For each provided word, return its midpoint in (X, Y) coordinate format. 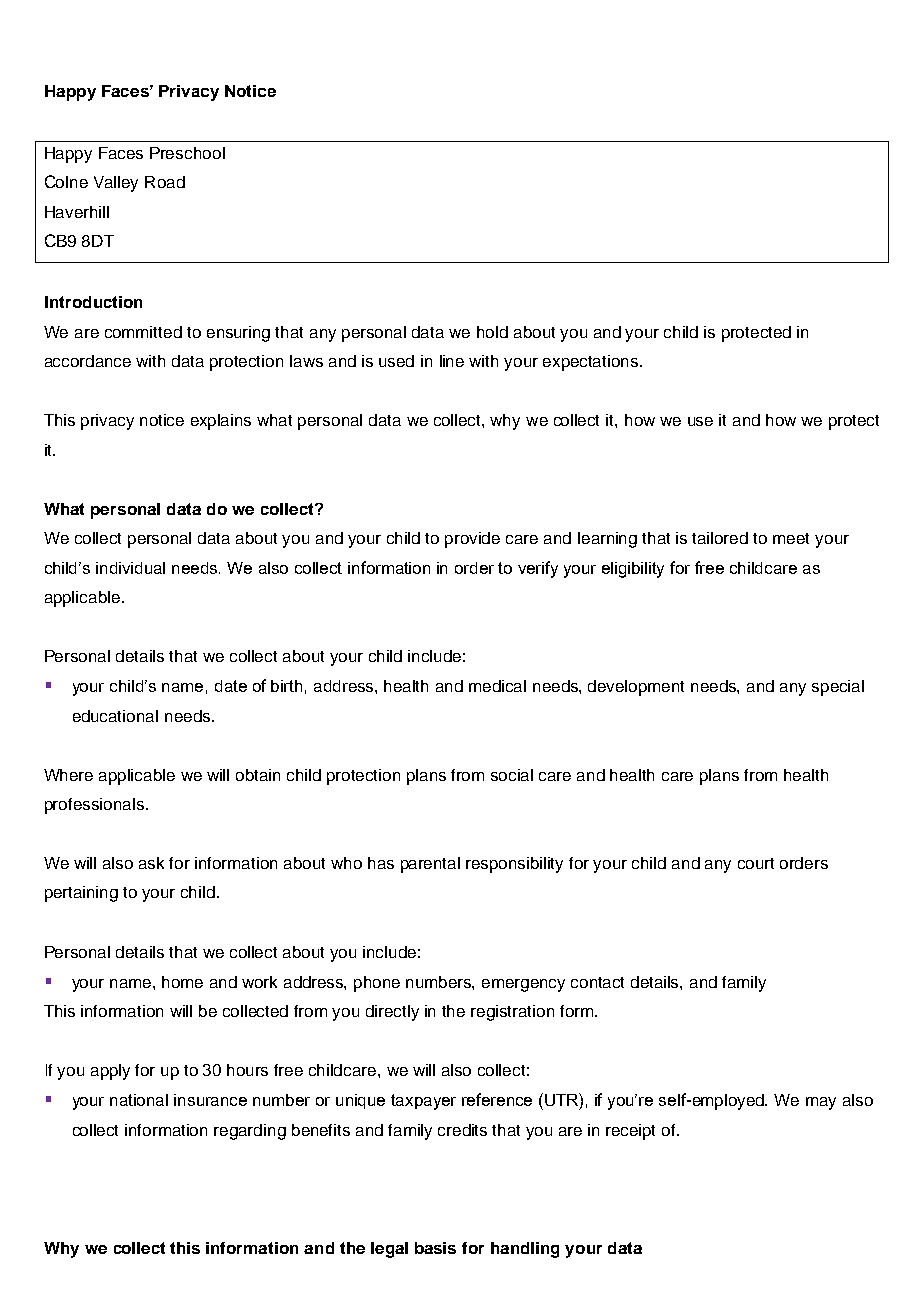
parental (430, 865)
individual (130, 568)
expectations (592, 363)
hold (492, 332)
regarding (250, 1132)
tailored (720, 538)
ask (151, 863)
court (756, 863)
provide (472, 540)
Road (165, 182)
